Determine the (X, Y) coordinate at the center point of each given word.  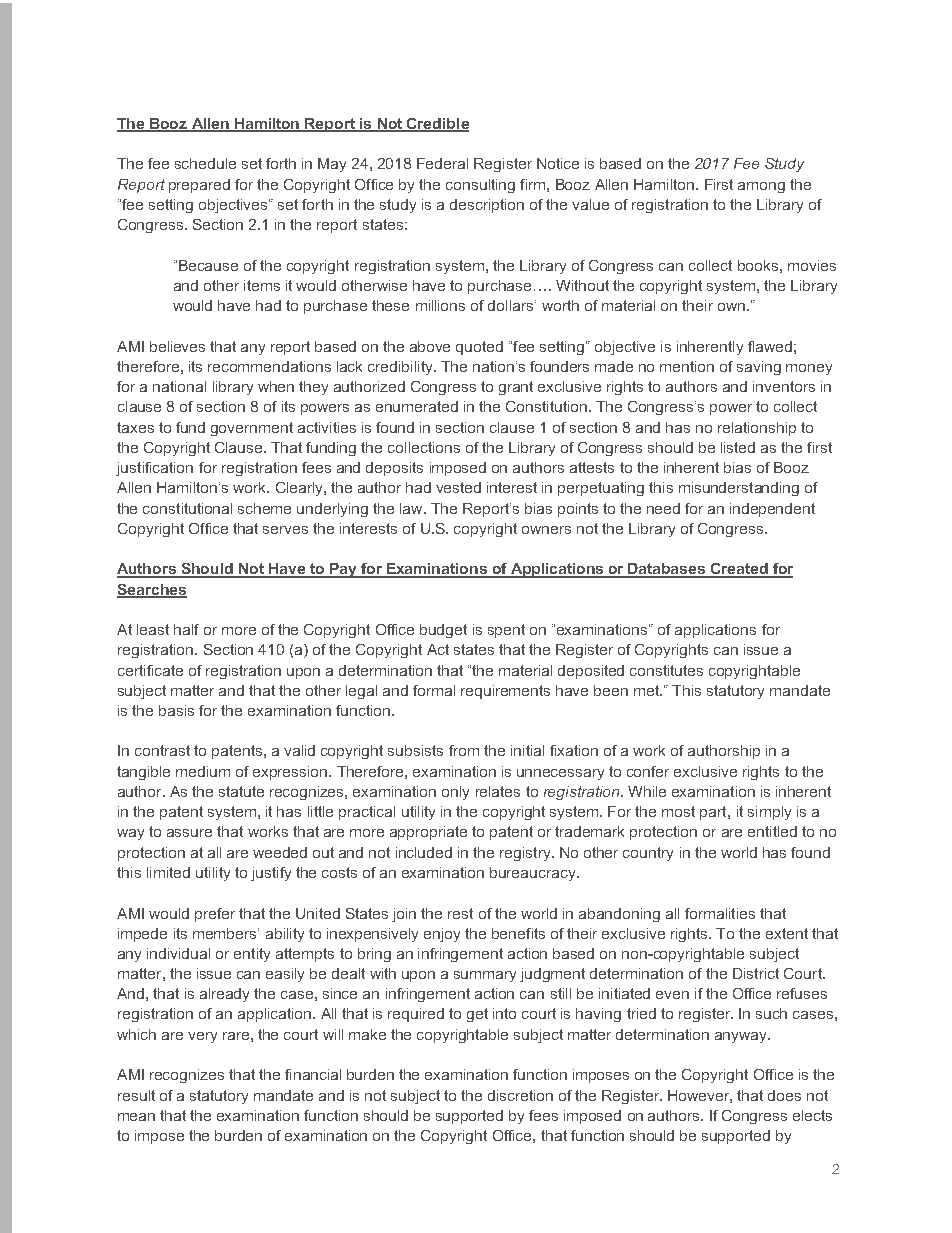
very (202, 1037)
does (784, 1095)
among (761, 187)
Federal (442, 163)
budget (443, 631)
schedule (205, 163)
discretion (520, 1095)
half (186, 629)
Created (739, 570)
